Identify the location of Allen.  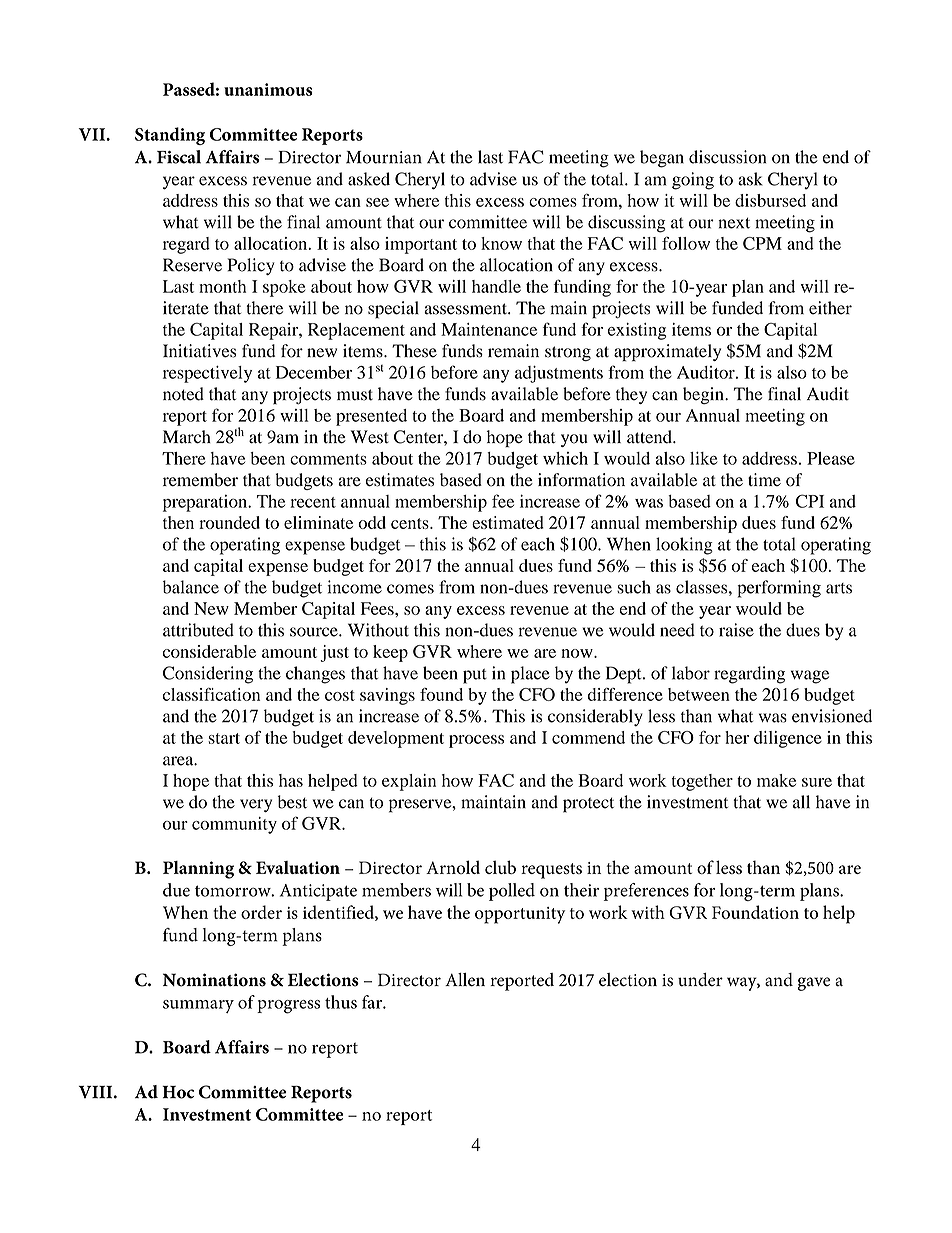
(465, 980).
